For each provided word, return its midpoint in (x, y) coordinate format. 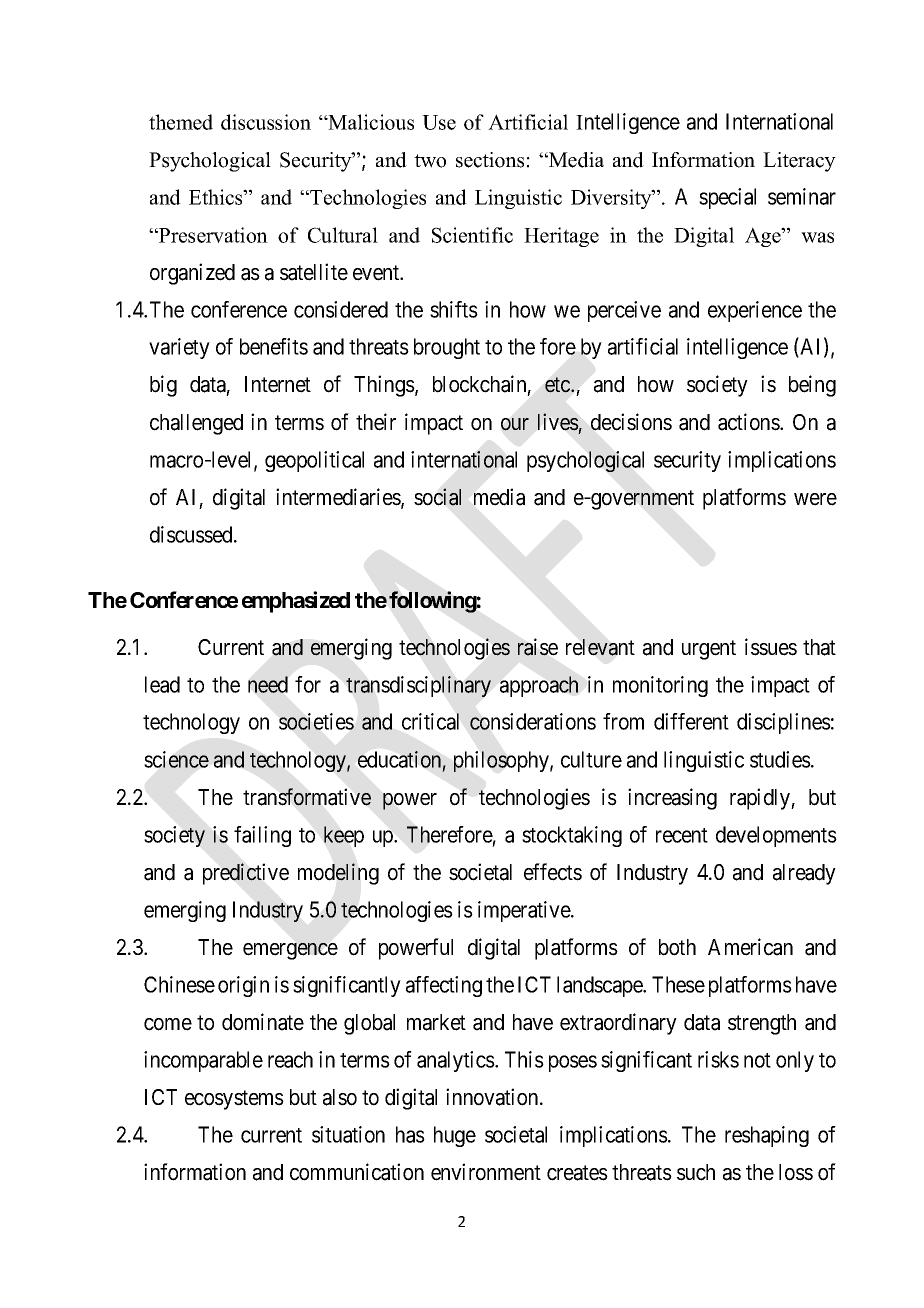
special (727, 198)
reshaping (767, 1136)
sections (490, 160)
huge (455, 1136)
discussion (266, 122)
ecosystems (234, 1100)
